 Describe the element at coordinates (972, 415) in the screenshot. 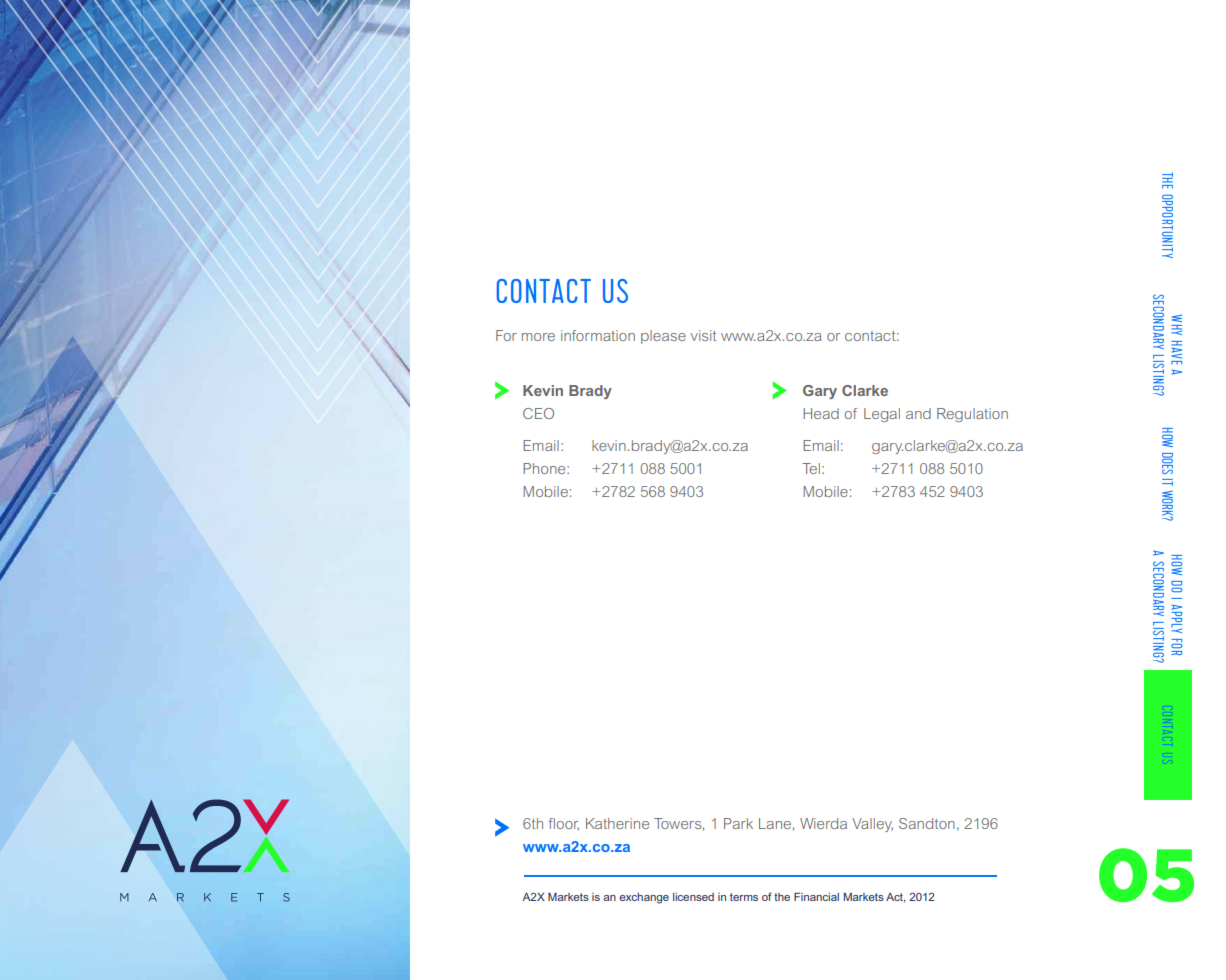

I see `Regulation` at that location.
